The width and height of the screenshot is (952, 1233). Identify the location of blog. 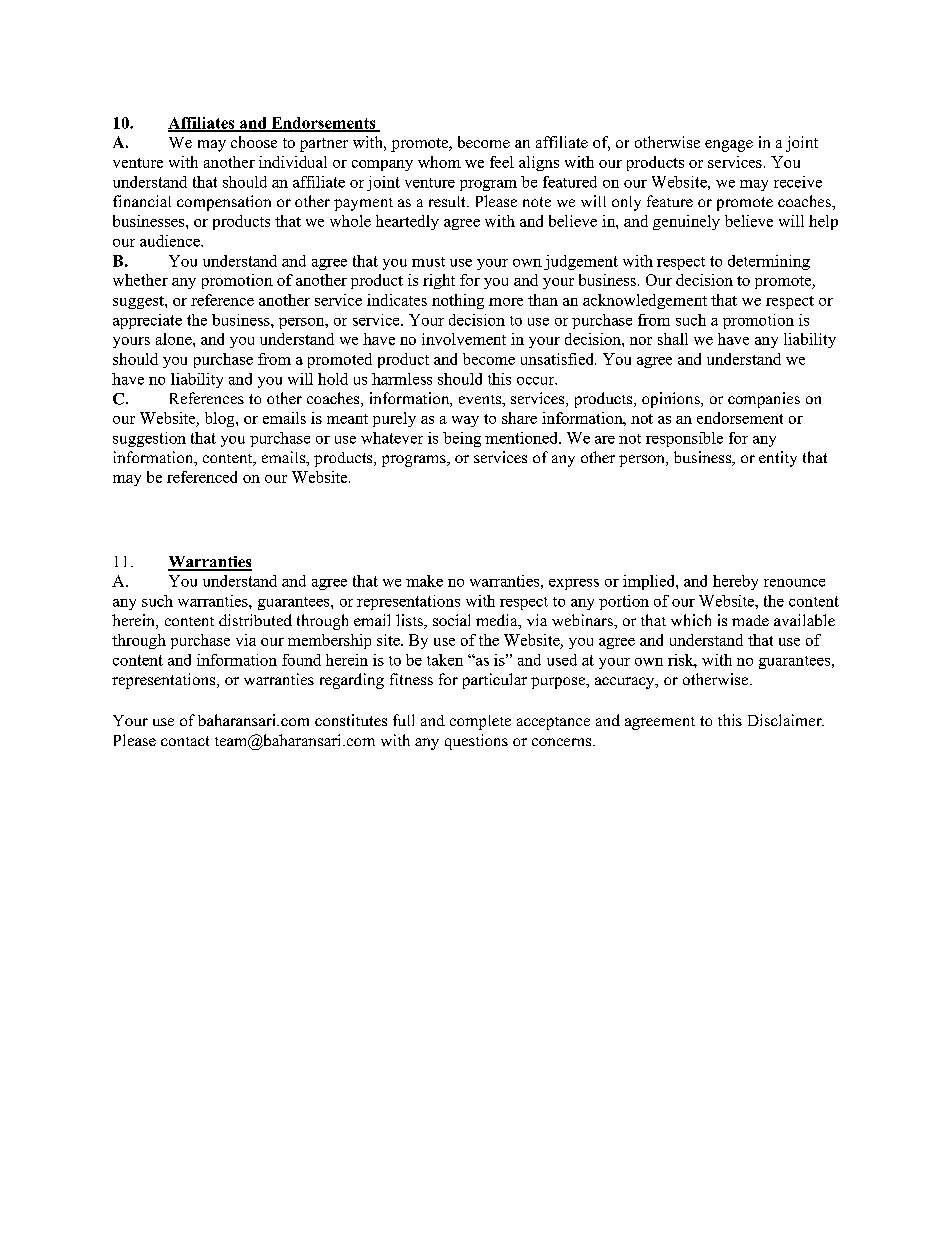
(221, 419).
